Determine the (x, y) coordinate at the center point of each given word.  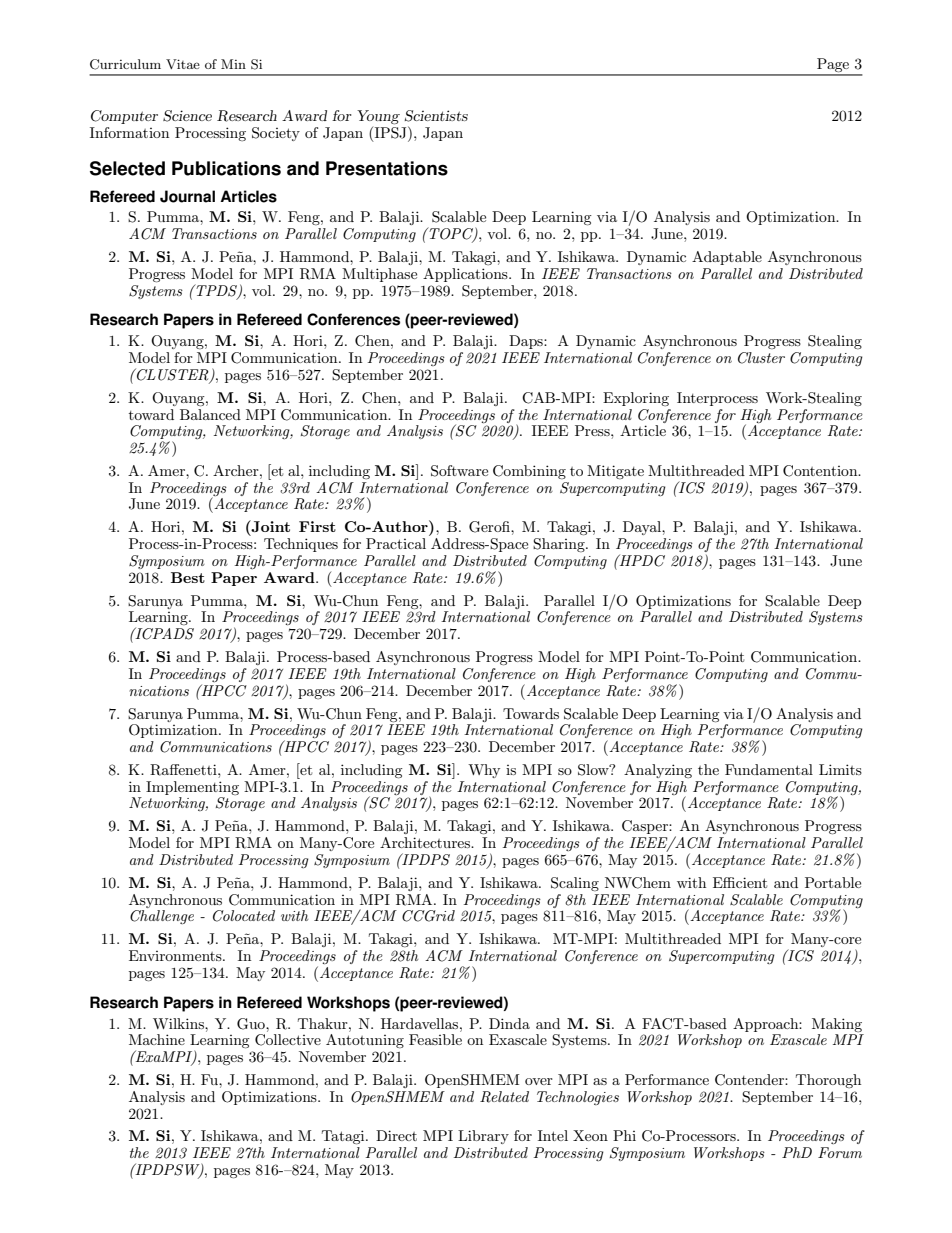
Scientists (436, 116)
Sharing (560, 545)
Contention (821, 471)
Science (187, 116)
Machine (157, 1039)
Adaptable (727, 258)
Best (188, 577)
